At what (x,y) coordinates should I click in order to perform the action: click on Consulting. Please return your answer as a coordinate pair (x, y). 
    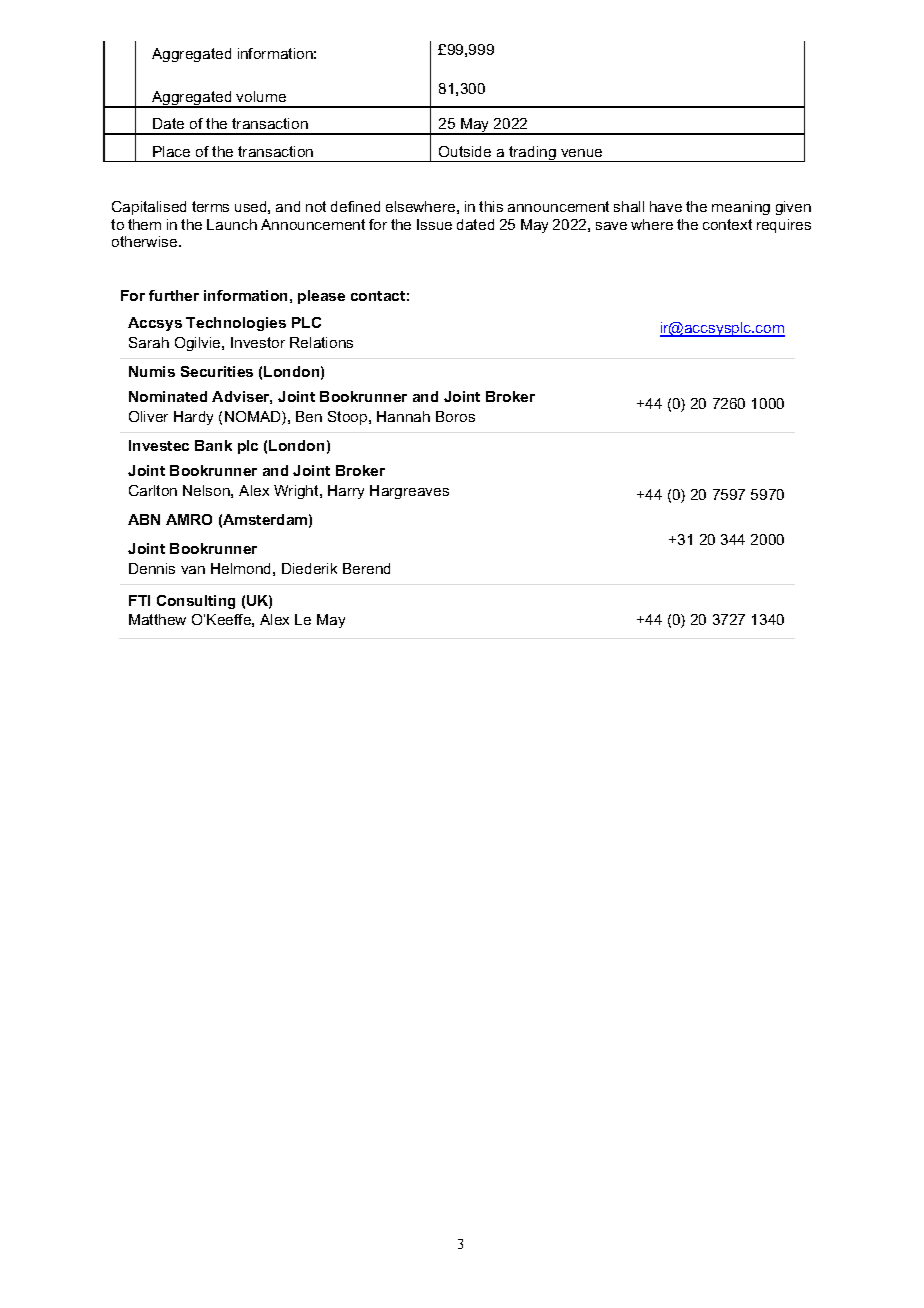
    Looking at the image, I should click on (196, 602).
